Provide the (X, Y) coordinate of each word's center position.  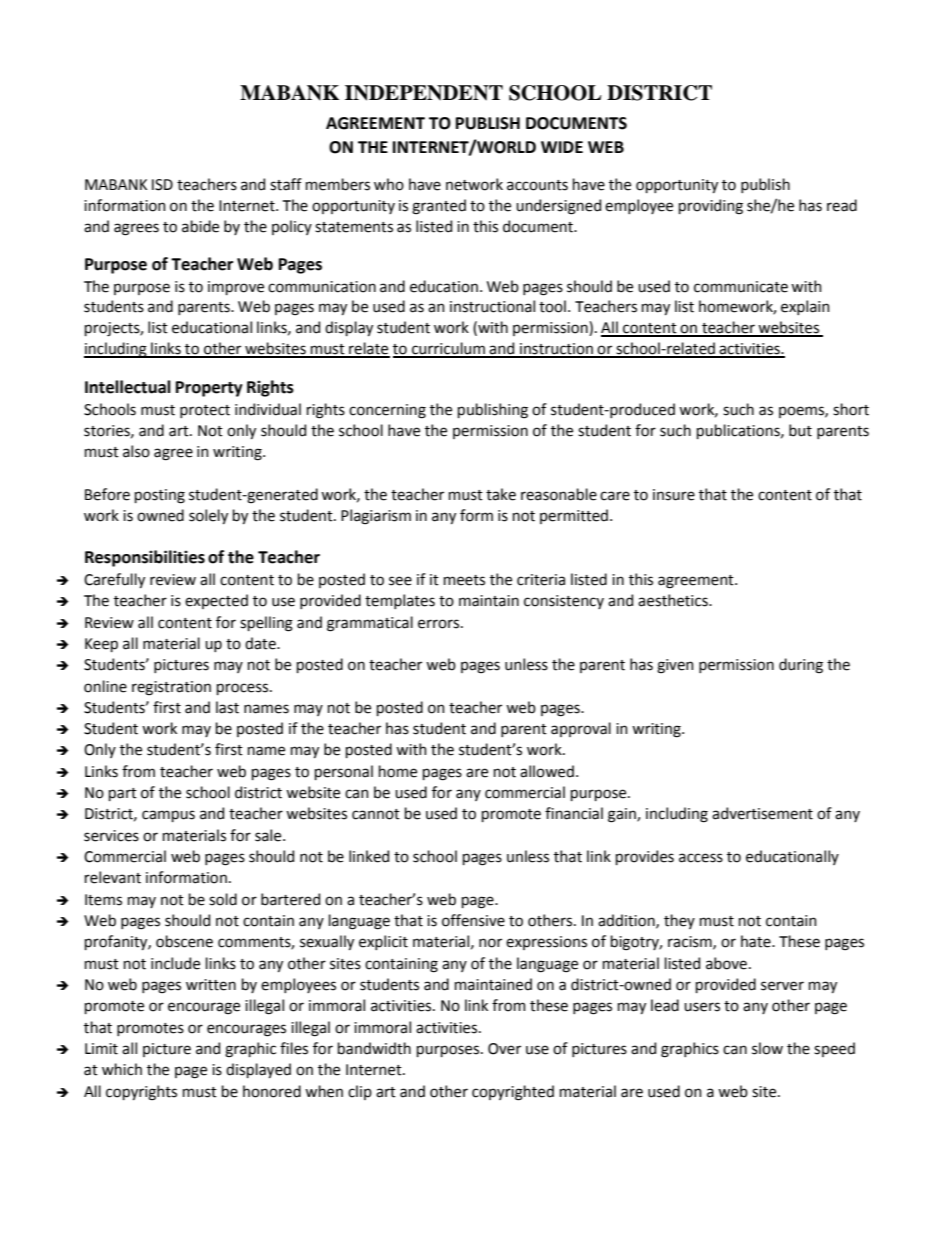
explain (805, 307)
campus (168, 816)
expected (216, 601)
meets (464, 580)
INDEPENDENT (424, 93)
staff (286, 184)
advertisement (762, 813)
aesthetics (674, 600)
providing (711, 207)
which (122, 1069)
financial (574, 813)
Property (209, 389)
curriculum (449, 349)
